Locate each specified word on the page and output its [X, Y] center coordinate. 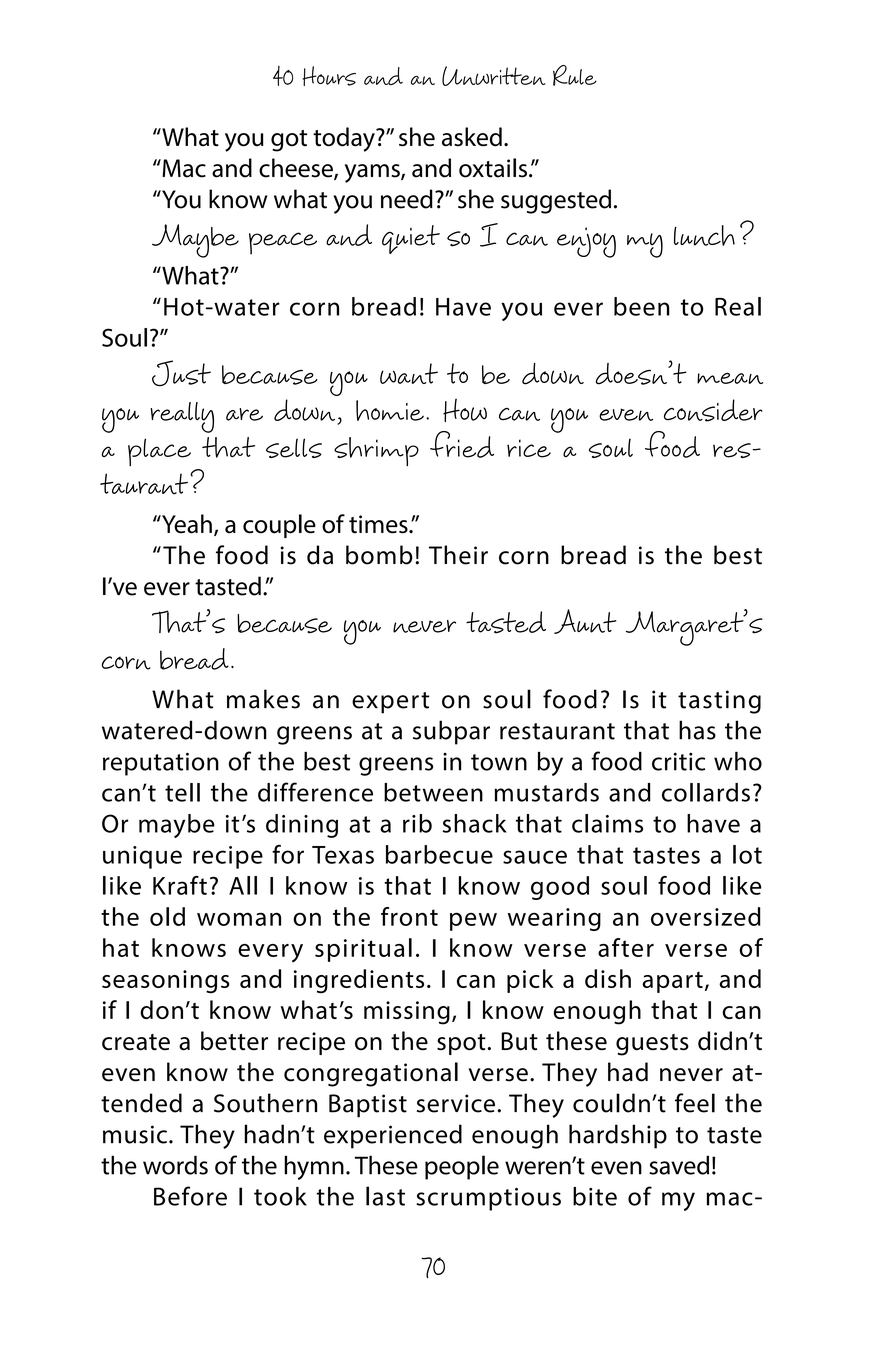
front [409, 916]
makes [263, 699]
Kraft [180, 885]
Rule [575, 75]
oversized [706, 916]
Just [181, 373]
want [409, 373]
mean [730, 378]
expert [391, 703]
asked [472, 137]
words [175, 1165]
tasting [719, 702]
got [289, 141]
